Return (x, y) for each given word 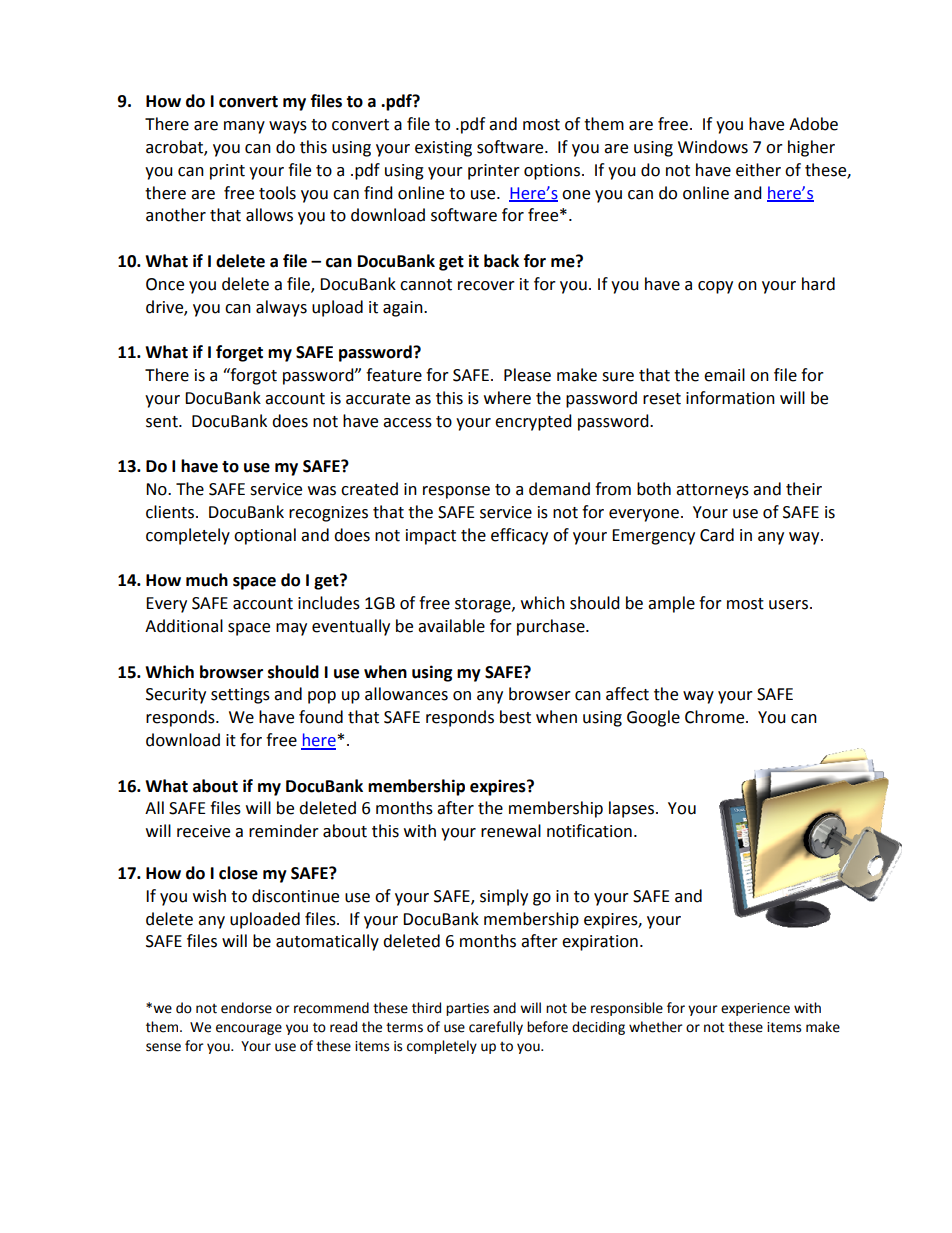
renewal (511, 831)
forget (239, 353)
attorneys (712, 491)
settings (240, 696)
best (515, 717)
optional (265, 536)
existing (443, 149)
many (244, 127)
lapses (633, 809)
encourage (249, 1029)
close (238, 873)
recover (486, 286)
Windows (713, 147)
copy (715, 287)
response (456, 492)
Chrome (716, 717)
